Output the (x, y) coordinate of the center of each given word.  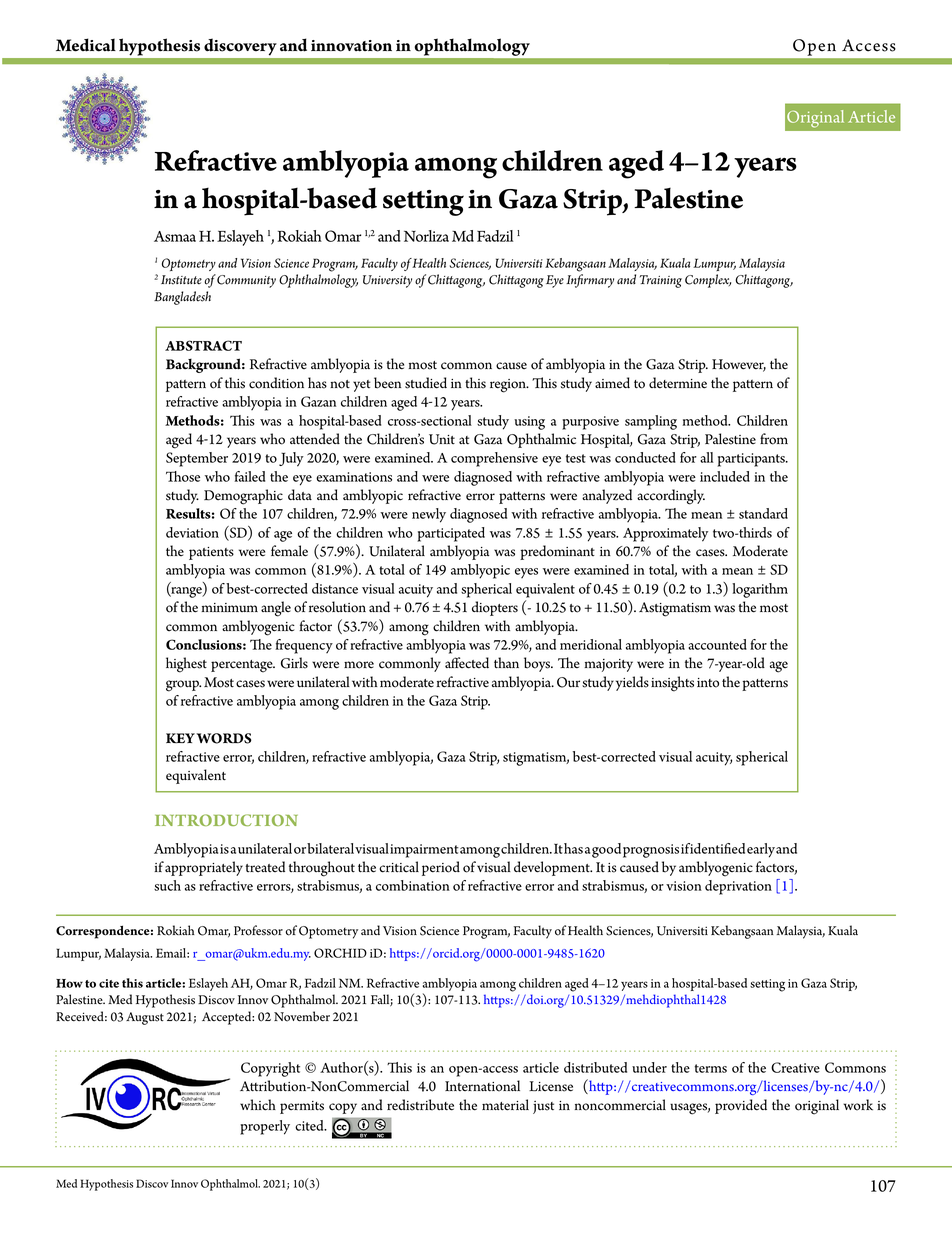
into (708, 683)
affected (467, 663)
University (387, 281)
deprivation (738, 887)
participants (752, 460)
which (258, 1105)
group (183, 686)
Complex (708, 281)
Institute (181, 280)
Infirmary (590, 281)
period (441, 868)
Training (661, 281)
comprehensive (494, 459)
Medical (86, 45)
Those (183, 476)
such (167, 885)
